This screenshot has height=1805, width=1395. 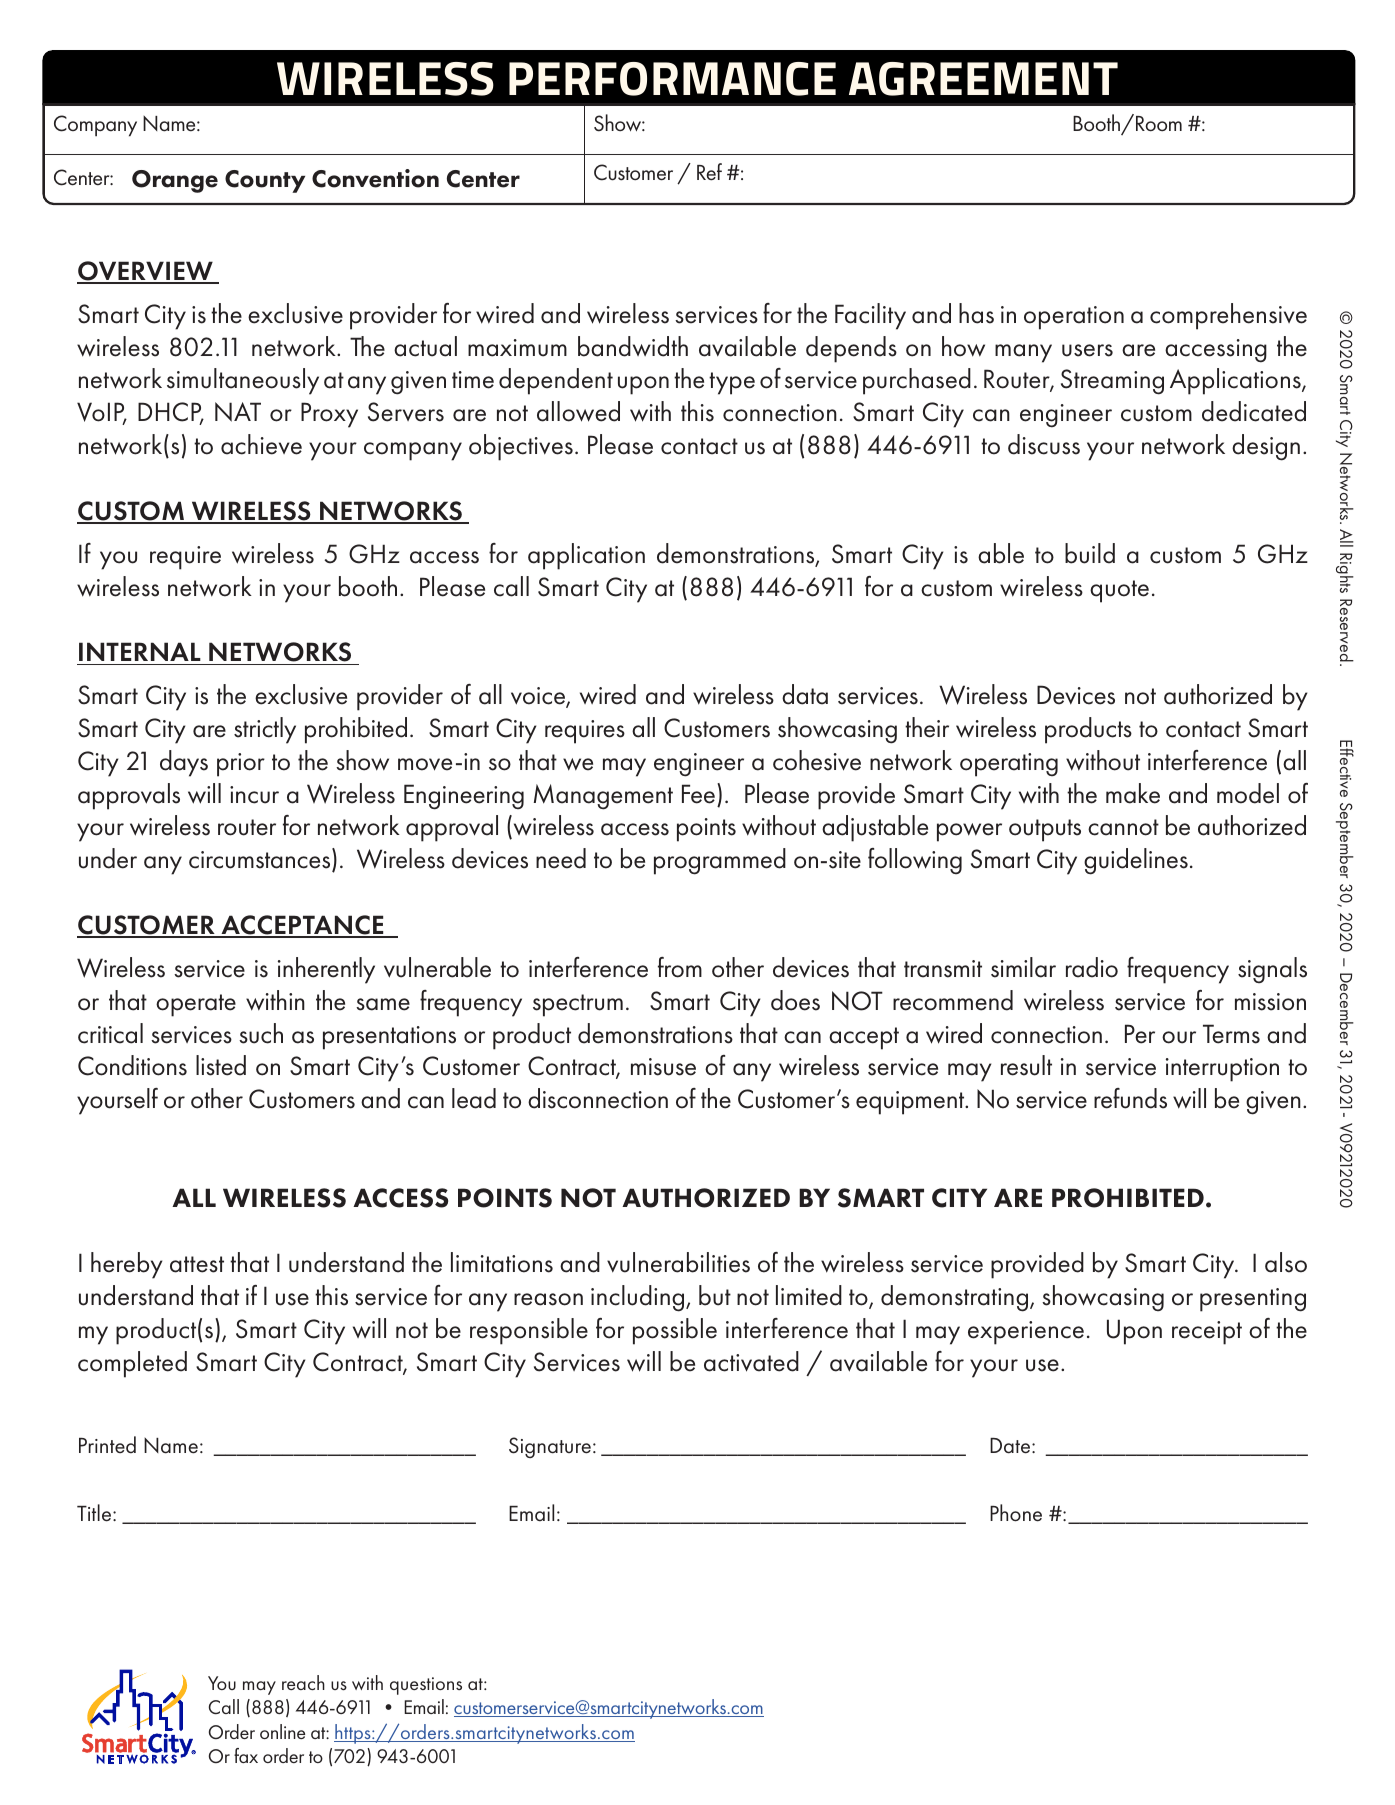 I want to click on vulnerabilities, so click(x=678, y=1262).
